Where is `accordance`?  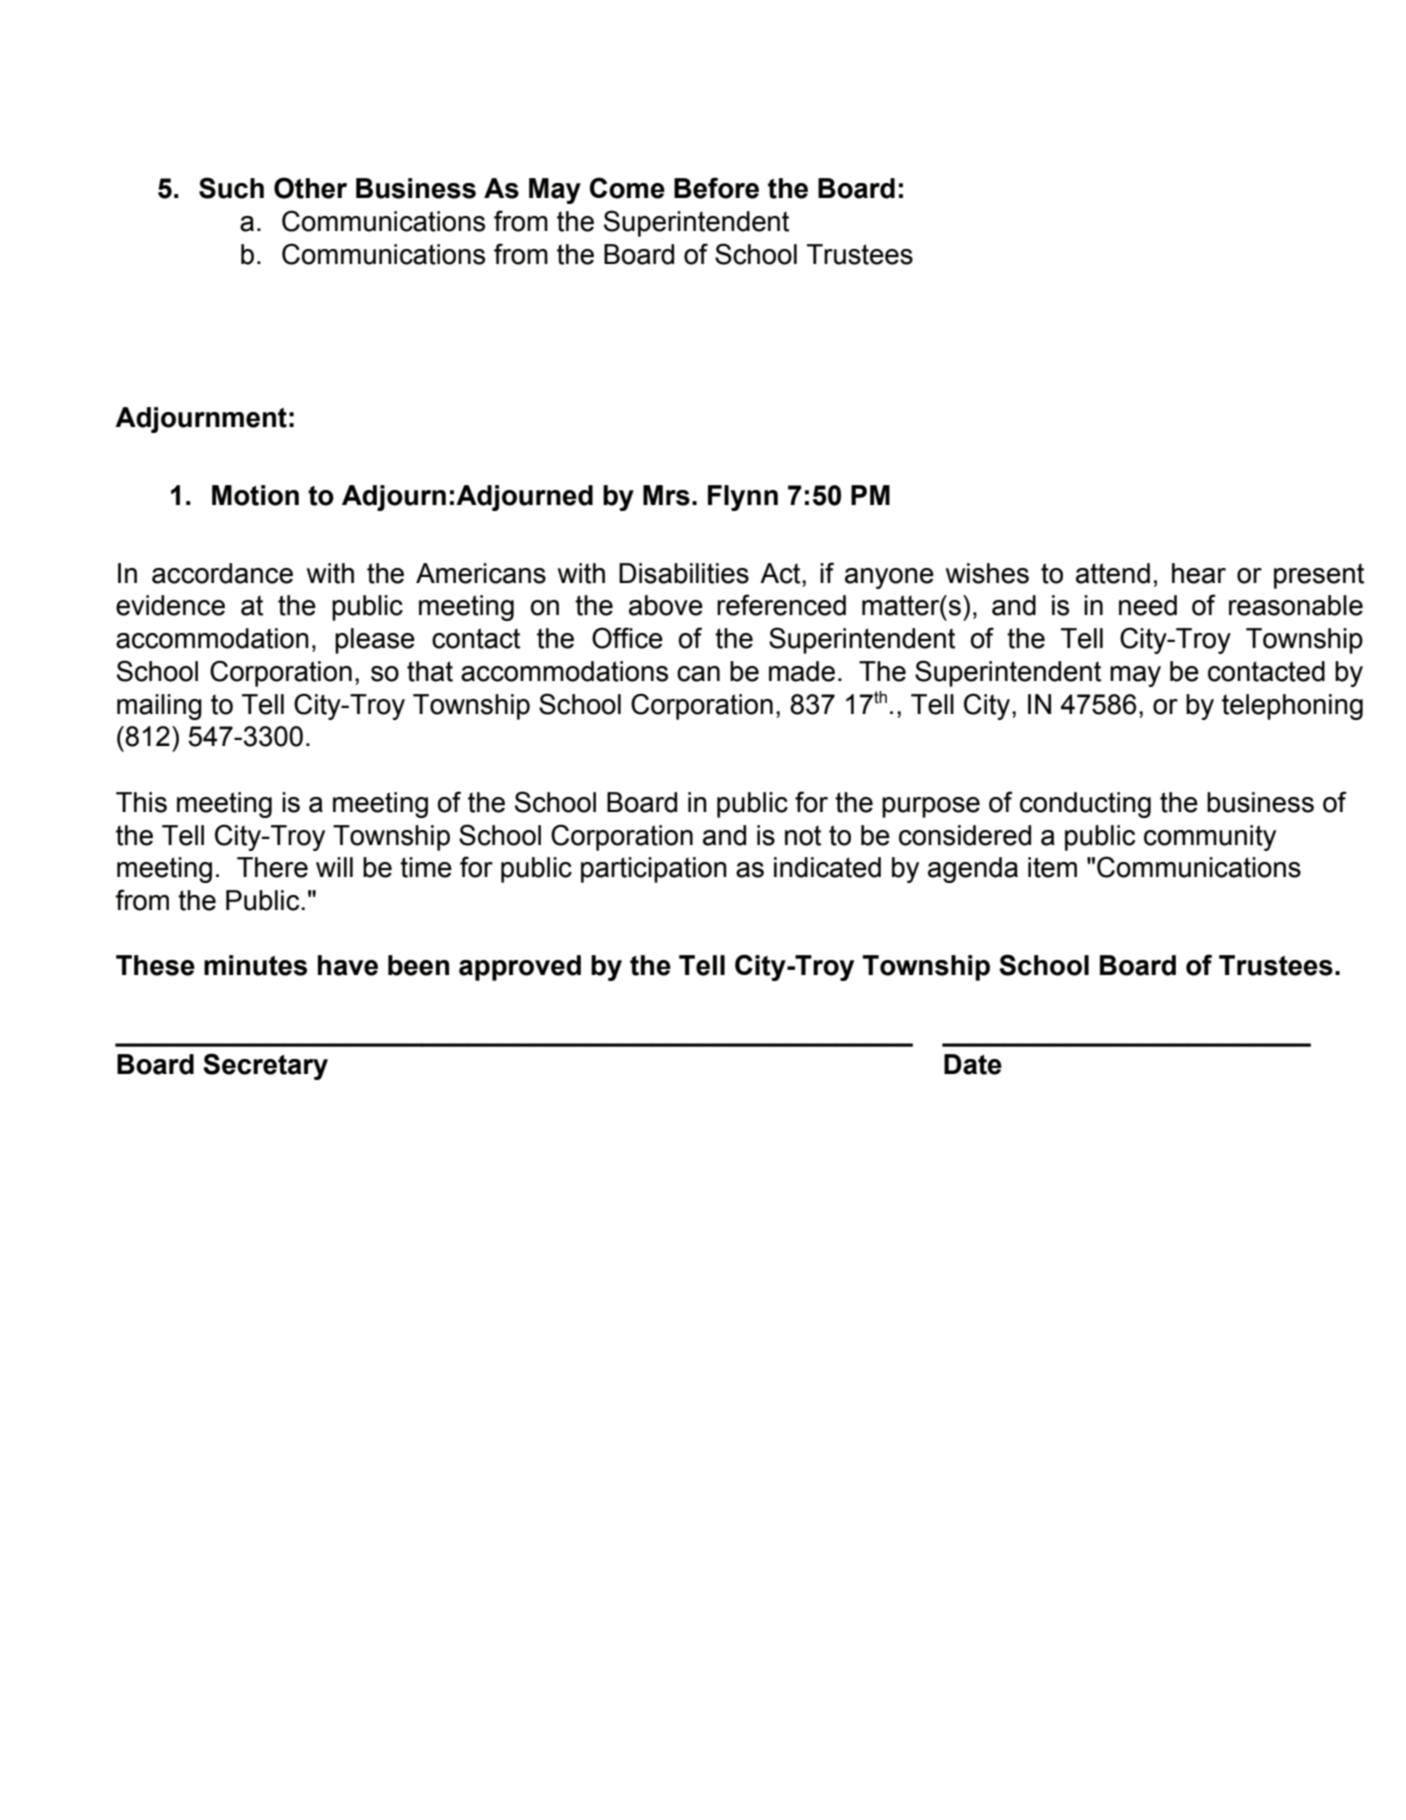
accordance is located at coordinates (222, 573).
